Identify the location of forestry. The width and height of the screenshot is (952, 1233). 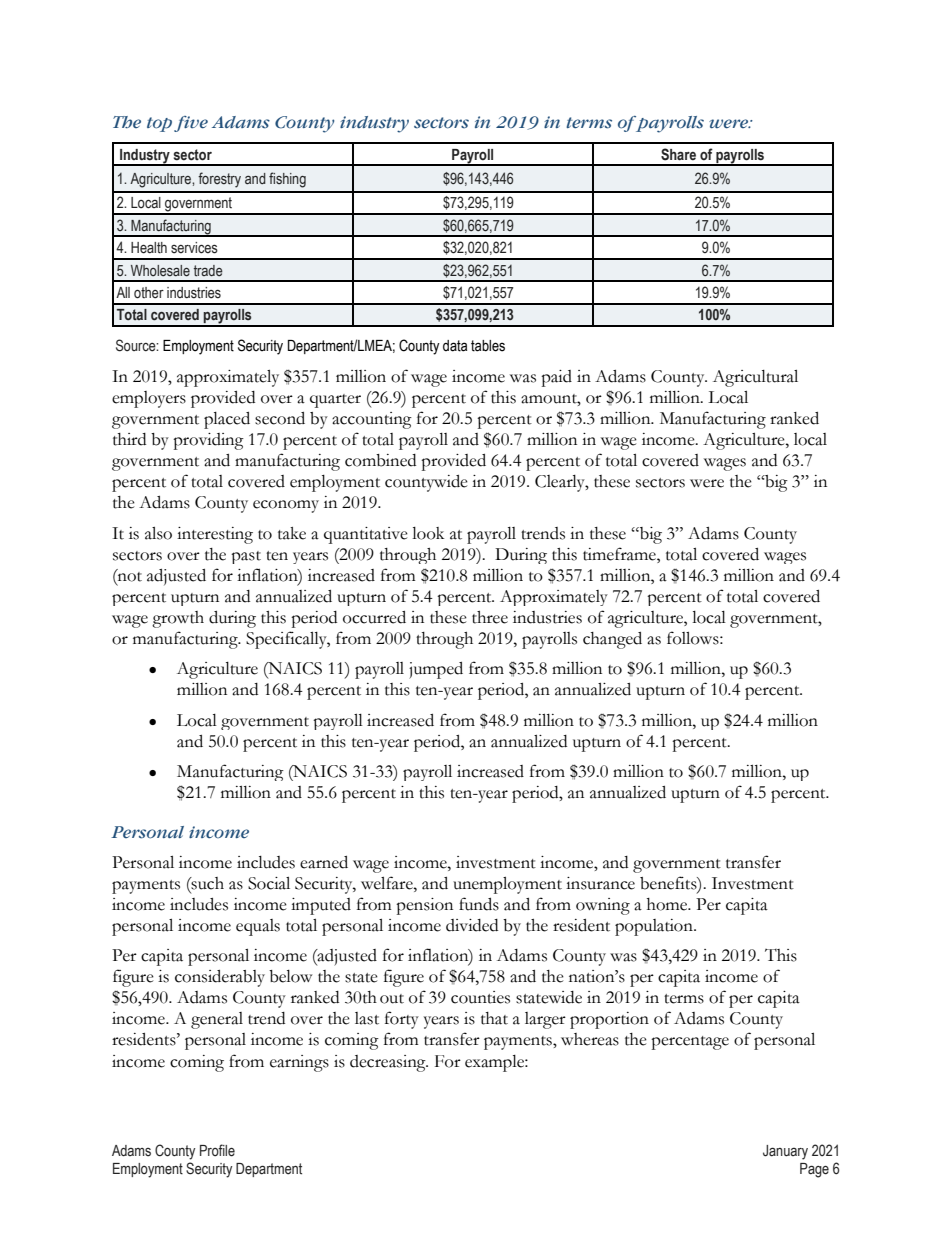
(219, 180).
